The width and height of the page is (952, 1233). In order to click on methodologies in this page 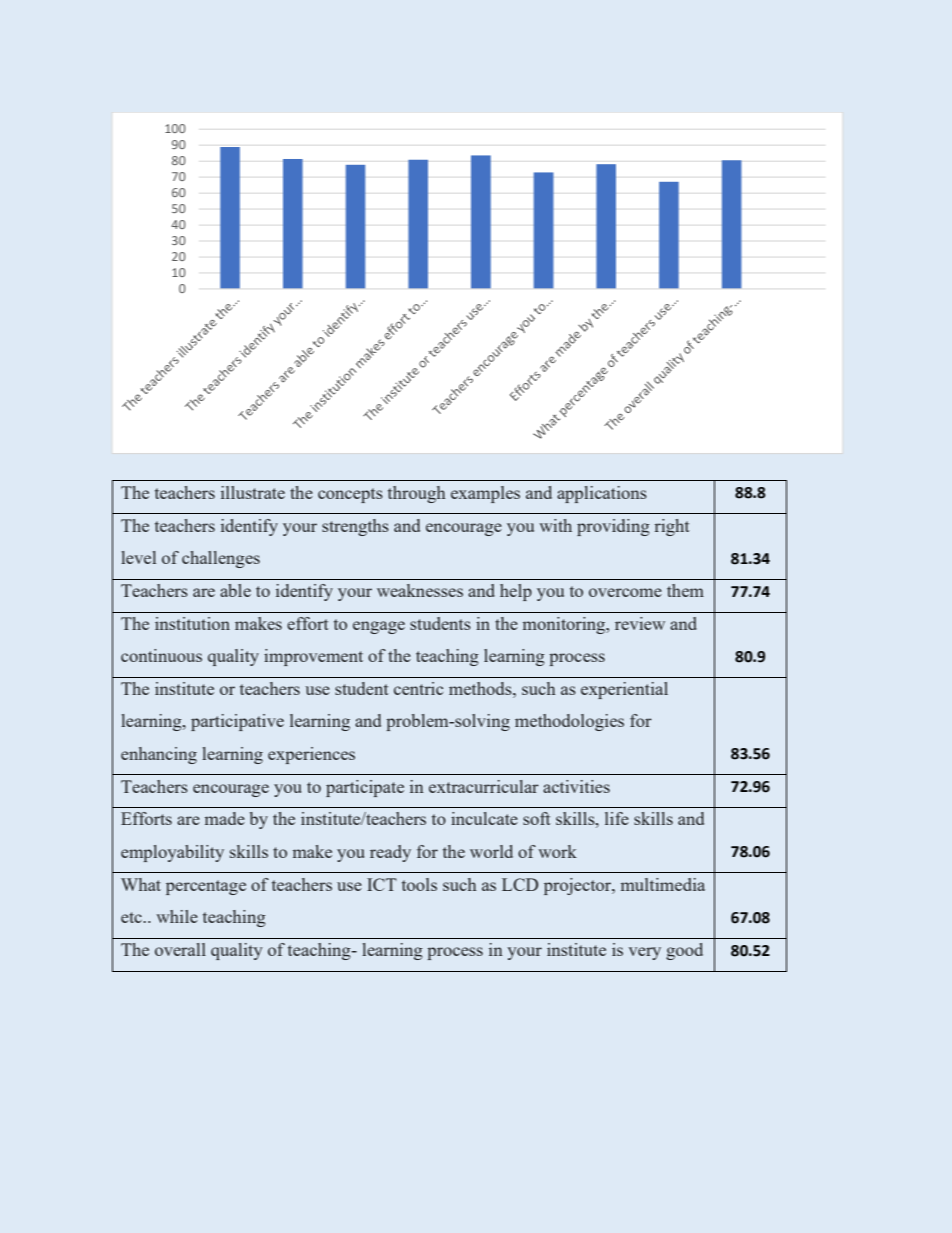, I will do `click(569, 722)`.
